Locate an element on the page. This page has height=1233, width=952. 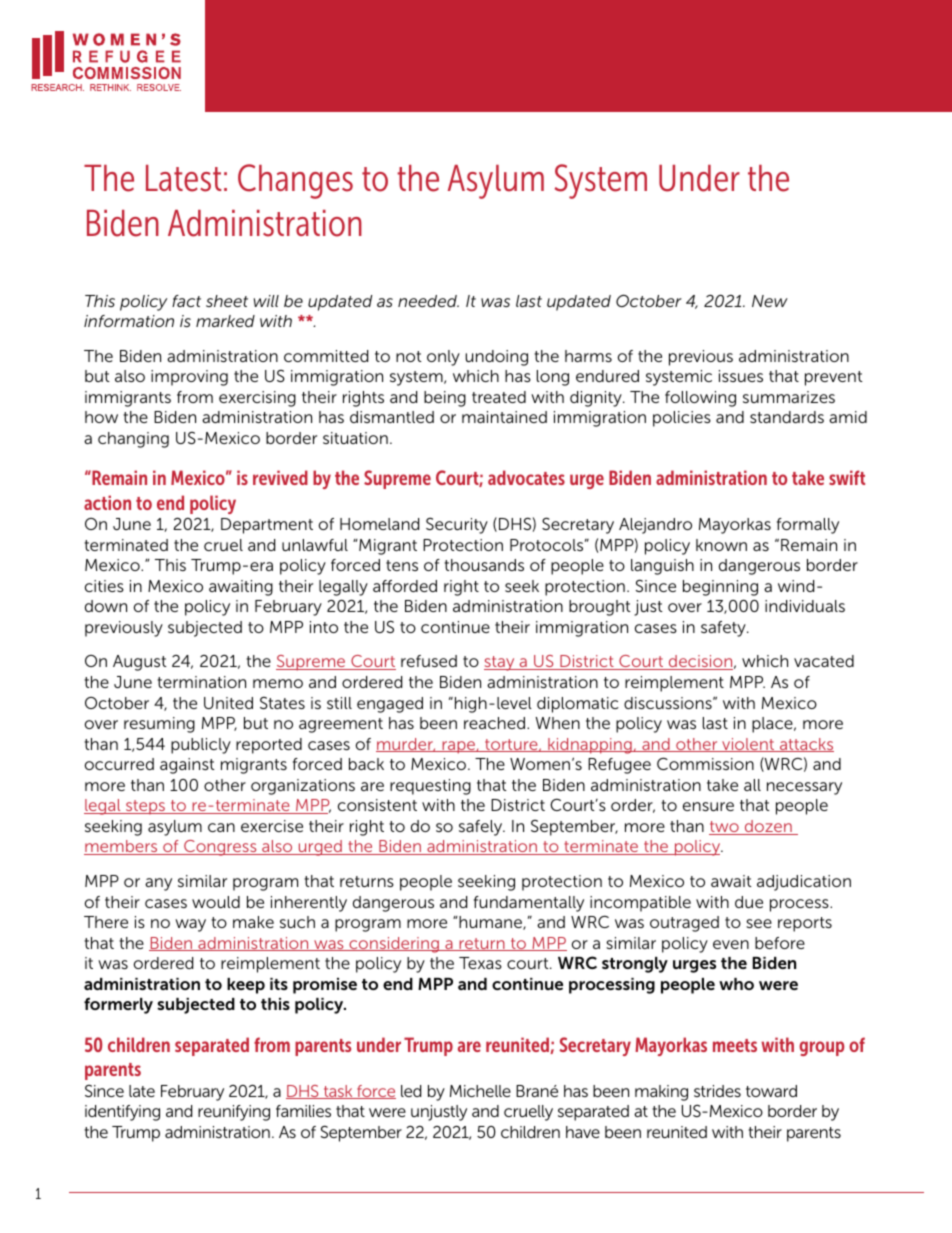
termination is located at coordinates (201, 682).
